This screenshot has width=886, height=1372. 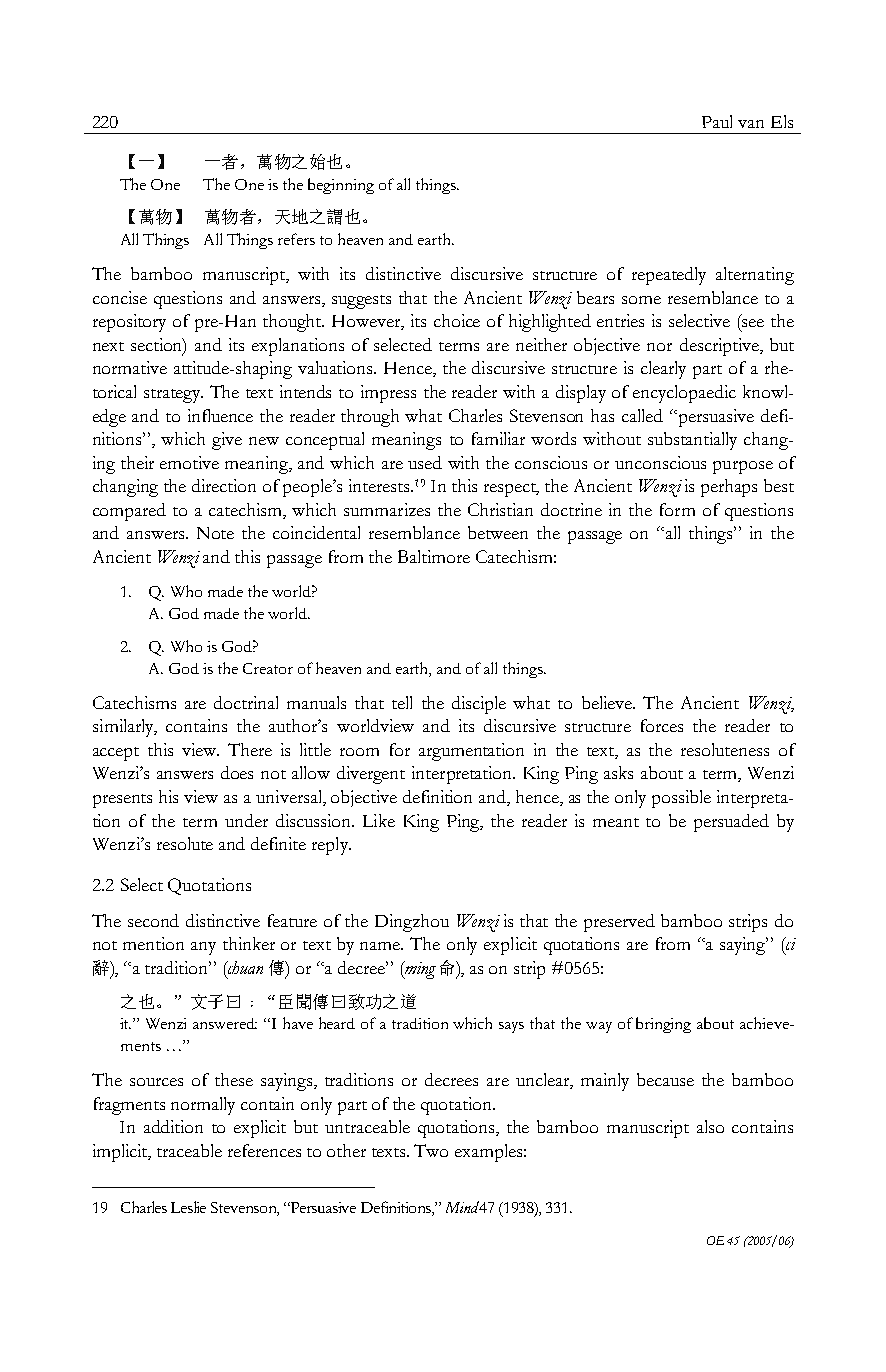 What do you see at coordinates (731, 823) in the screenshot?
I see `persuaded` at bounding box center [731, 823].
